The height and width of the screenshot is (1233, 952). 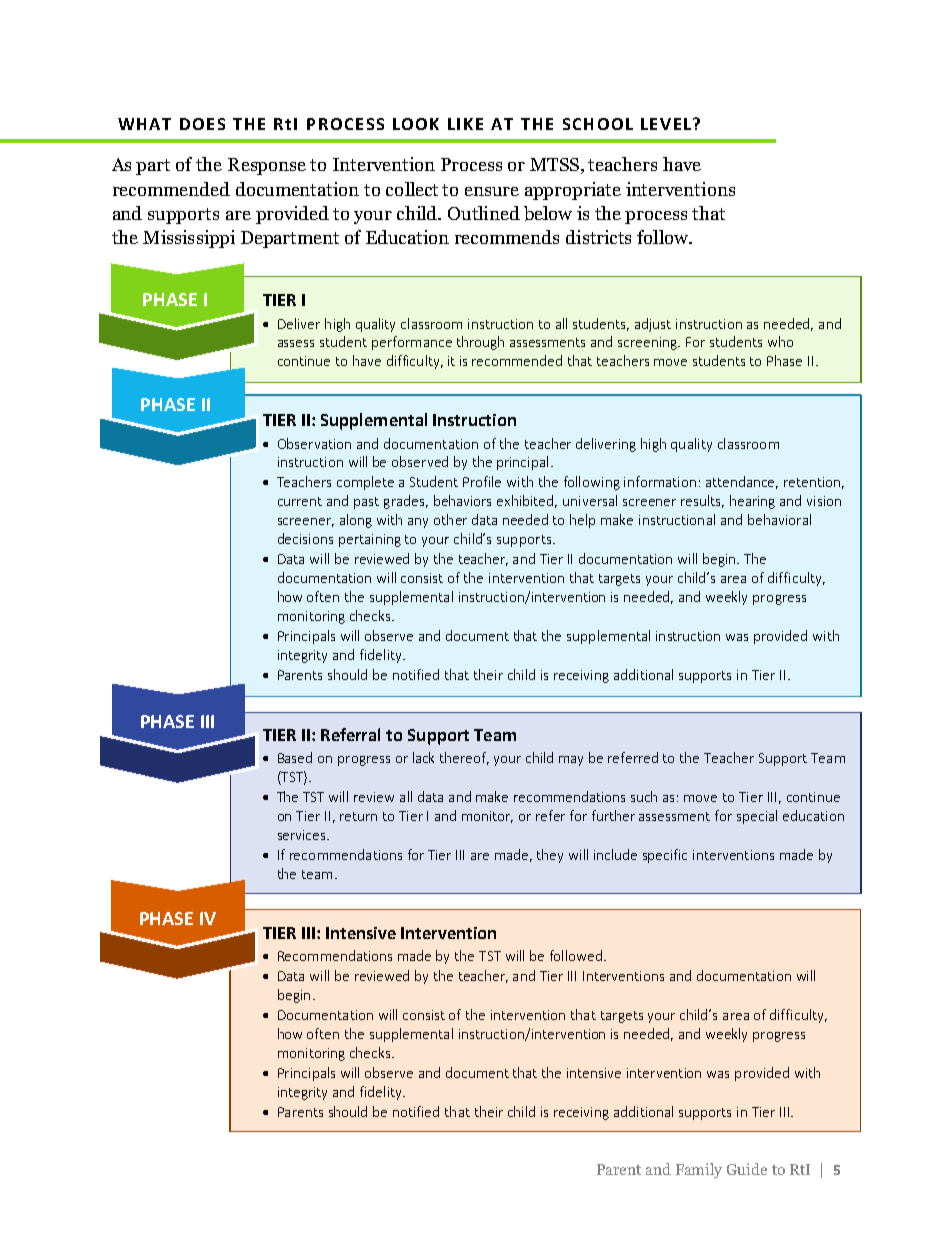 I want to click on Profile, so click(x=482, y=481).
